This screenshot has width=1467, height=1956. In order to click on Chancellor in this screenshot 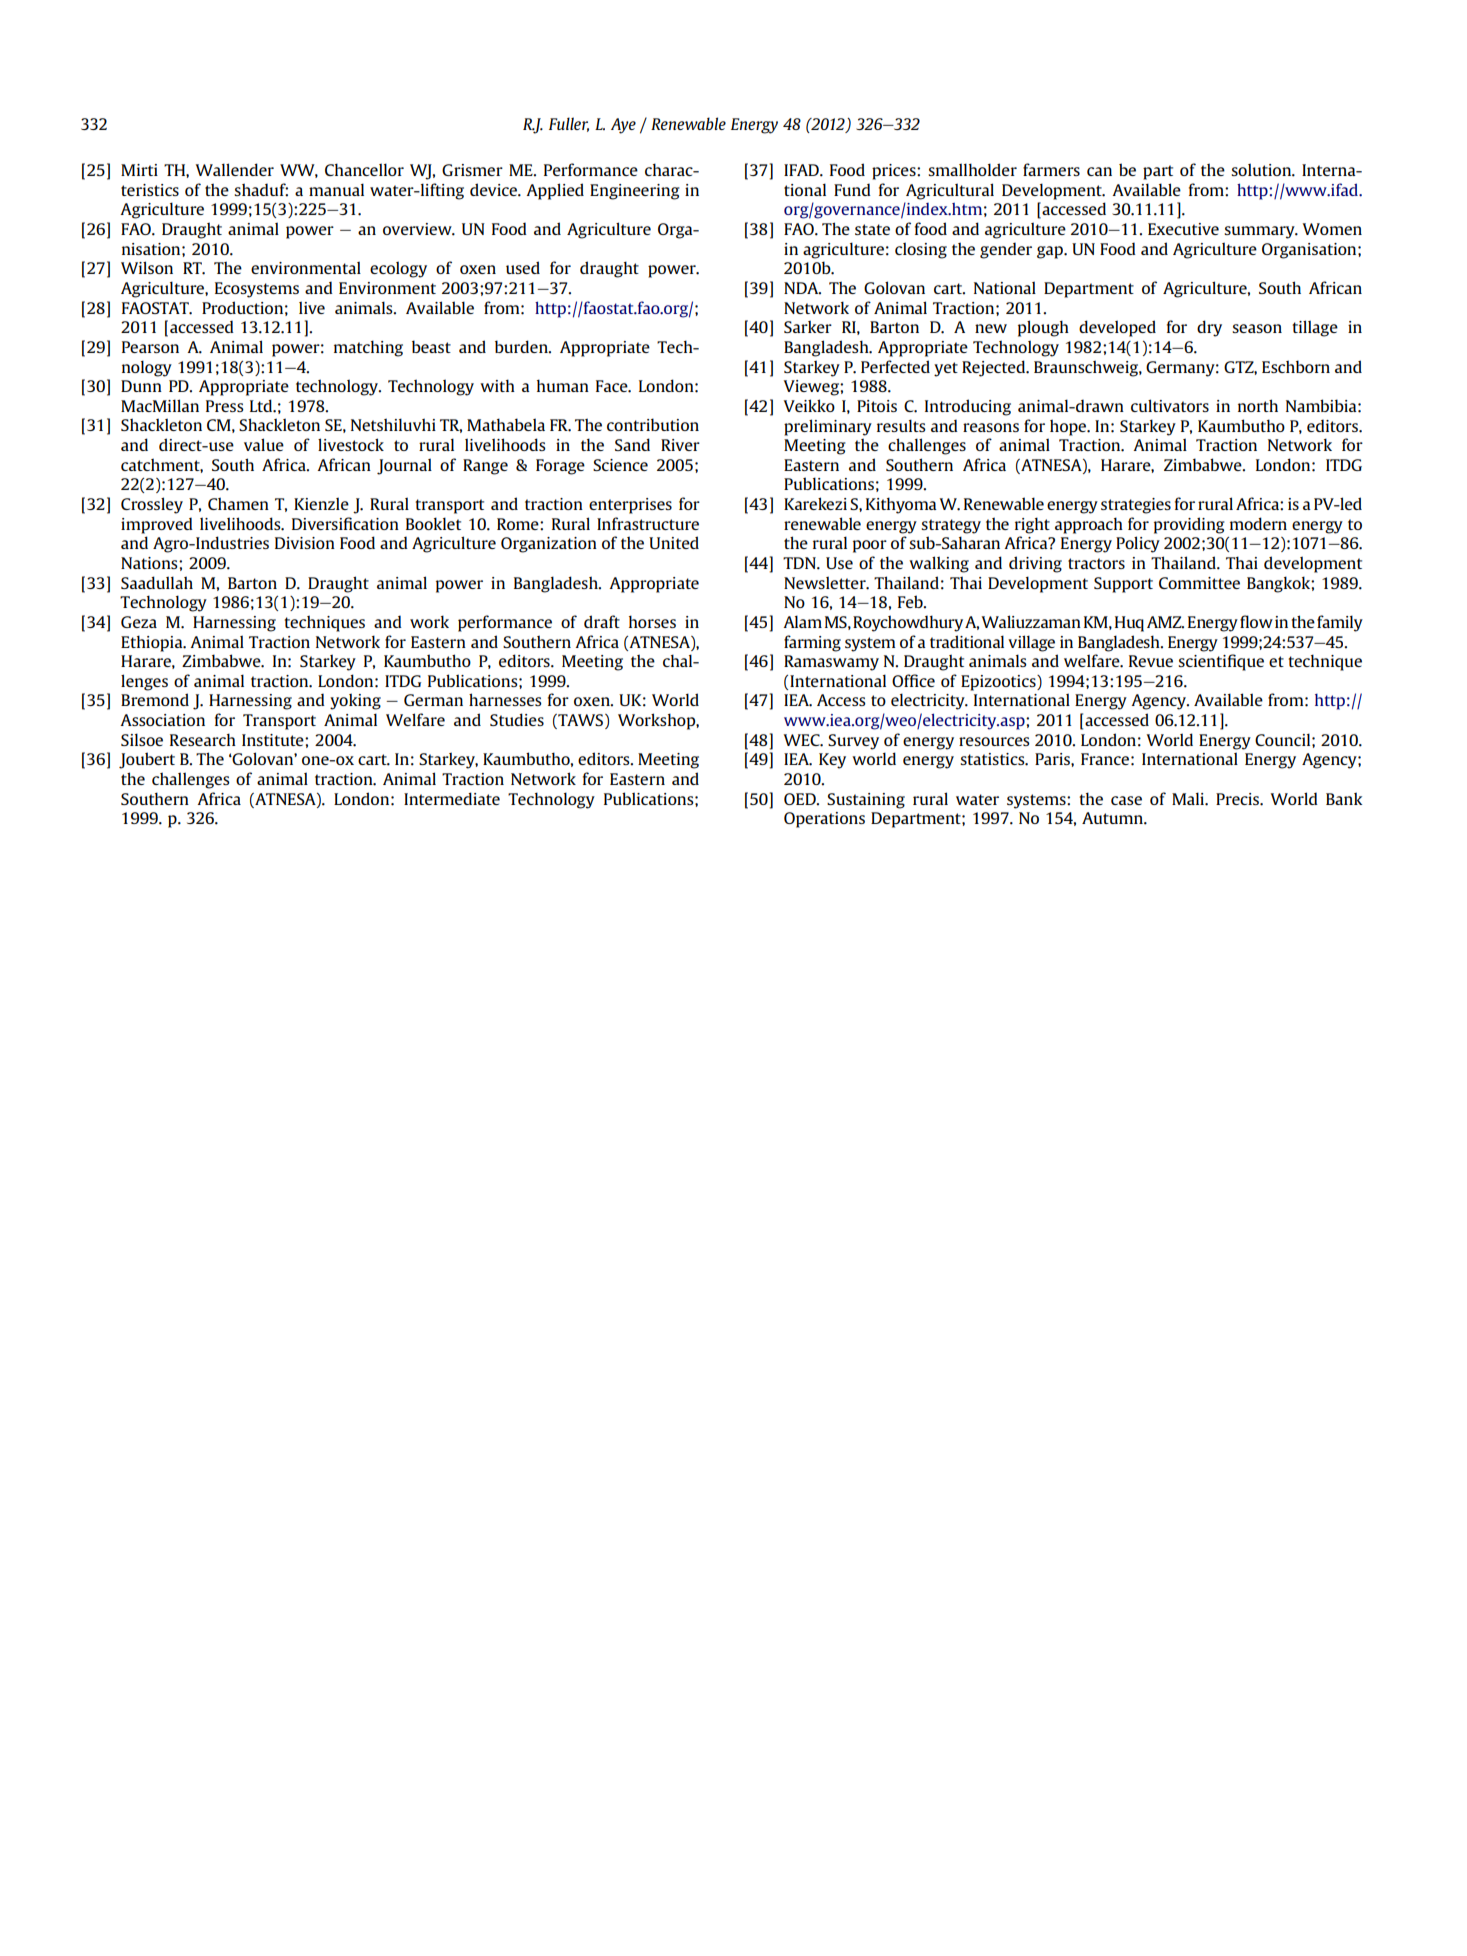, I will do `click(364, 169)`.
